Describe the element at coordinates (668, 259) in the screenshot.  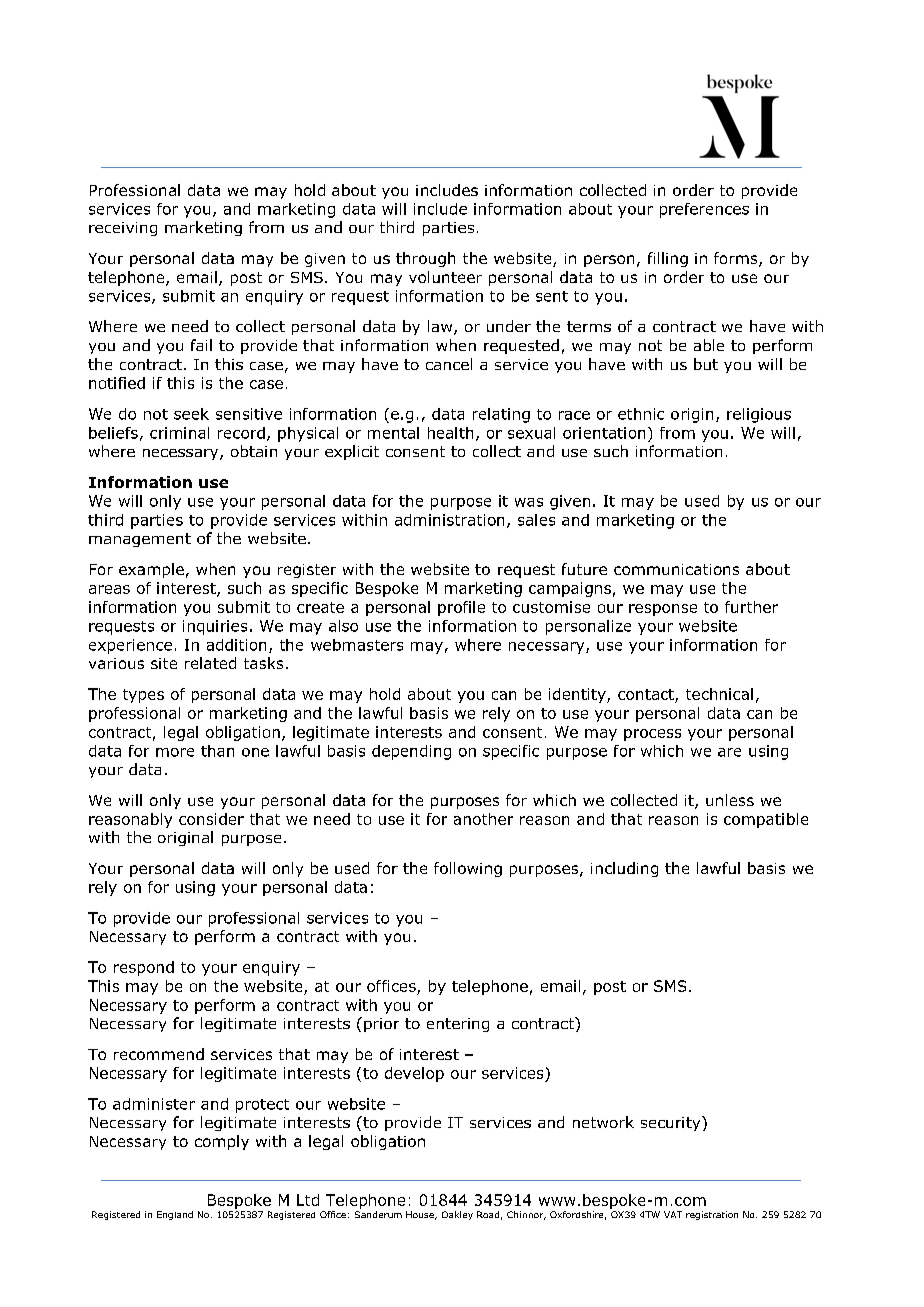
I see `filling` at that location.
